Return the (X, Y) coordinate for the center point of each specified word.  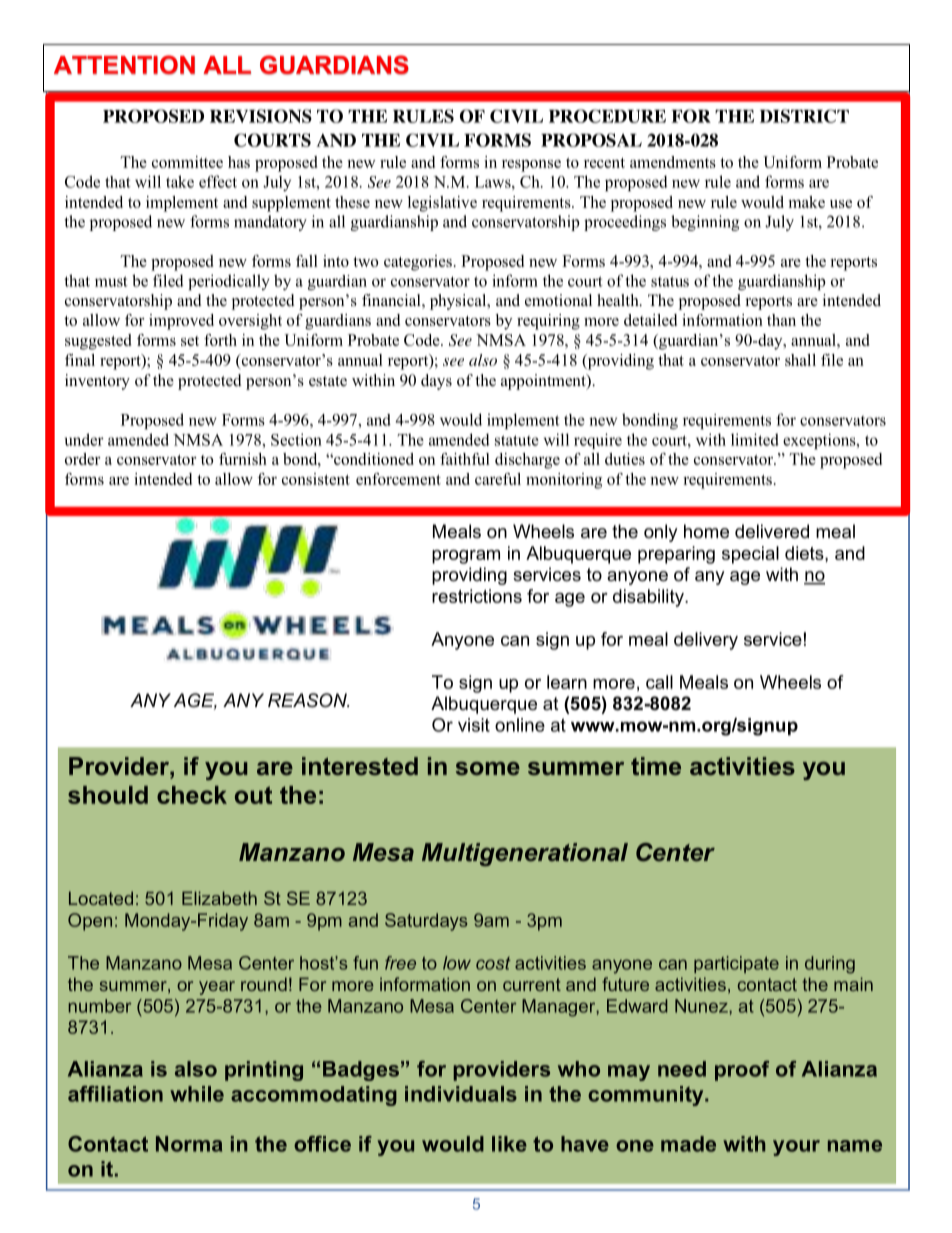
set (190, 341)
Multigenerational (525, 854)
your (796, 1148)
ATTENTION (124, 65)
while (197, 1094)
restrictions (477, 596)
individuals (461, 1094)
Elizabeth (219, 898)
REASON (308, 700)
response (531, 166)
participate (736, 964)
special (750, 555)
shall (800, 360)
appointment (544, 382)
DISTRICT (804, 116)
